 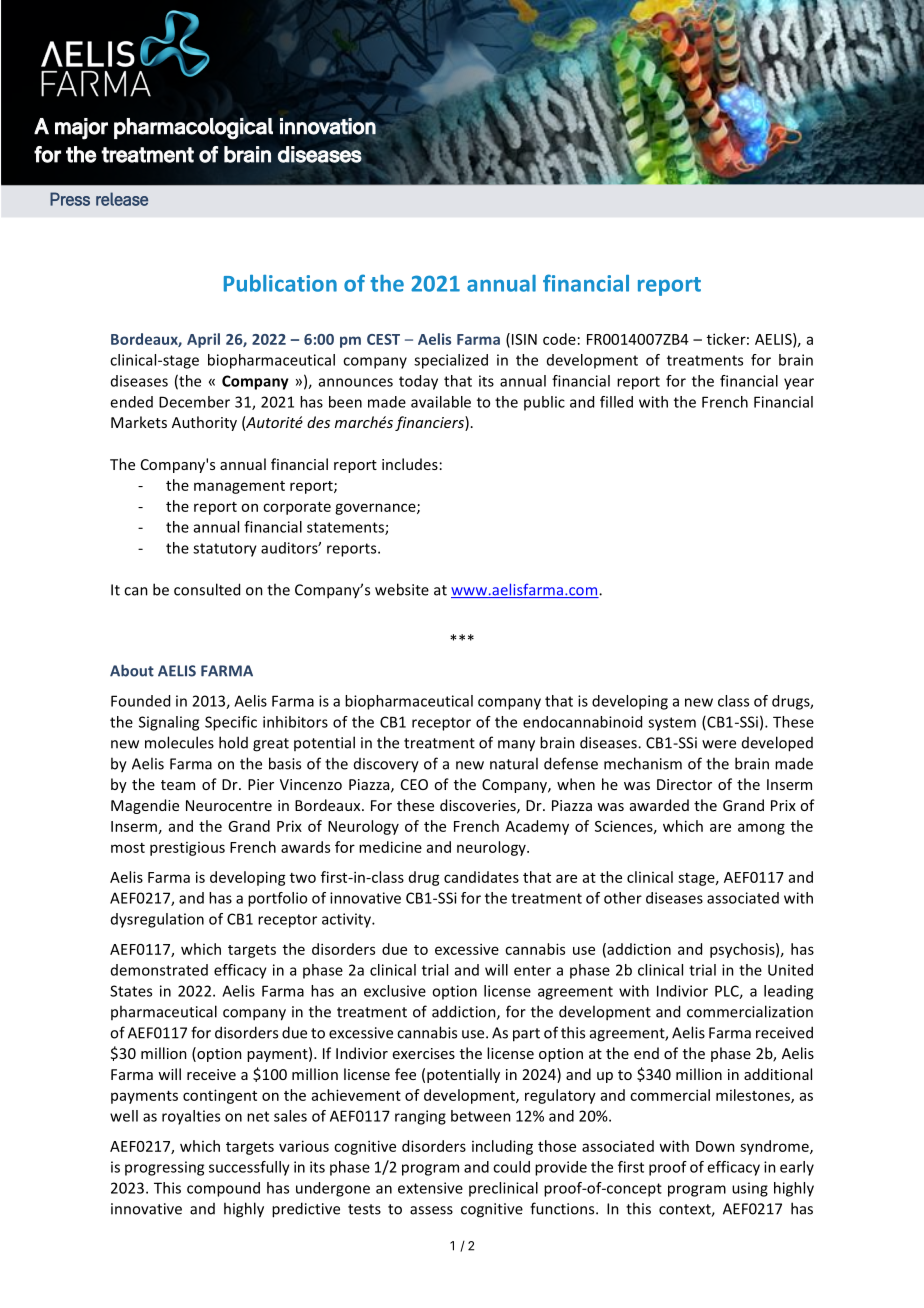 What do you see at coordinates (395, 991) in the screenshot?
I see `exclusive` at bounding box center [395, 991].
